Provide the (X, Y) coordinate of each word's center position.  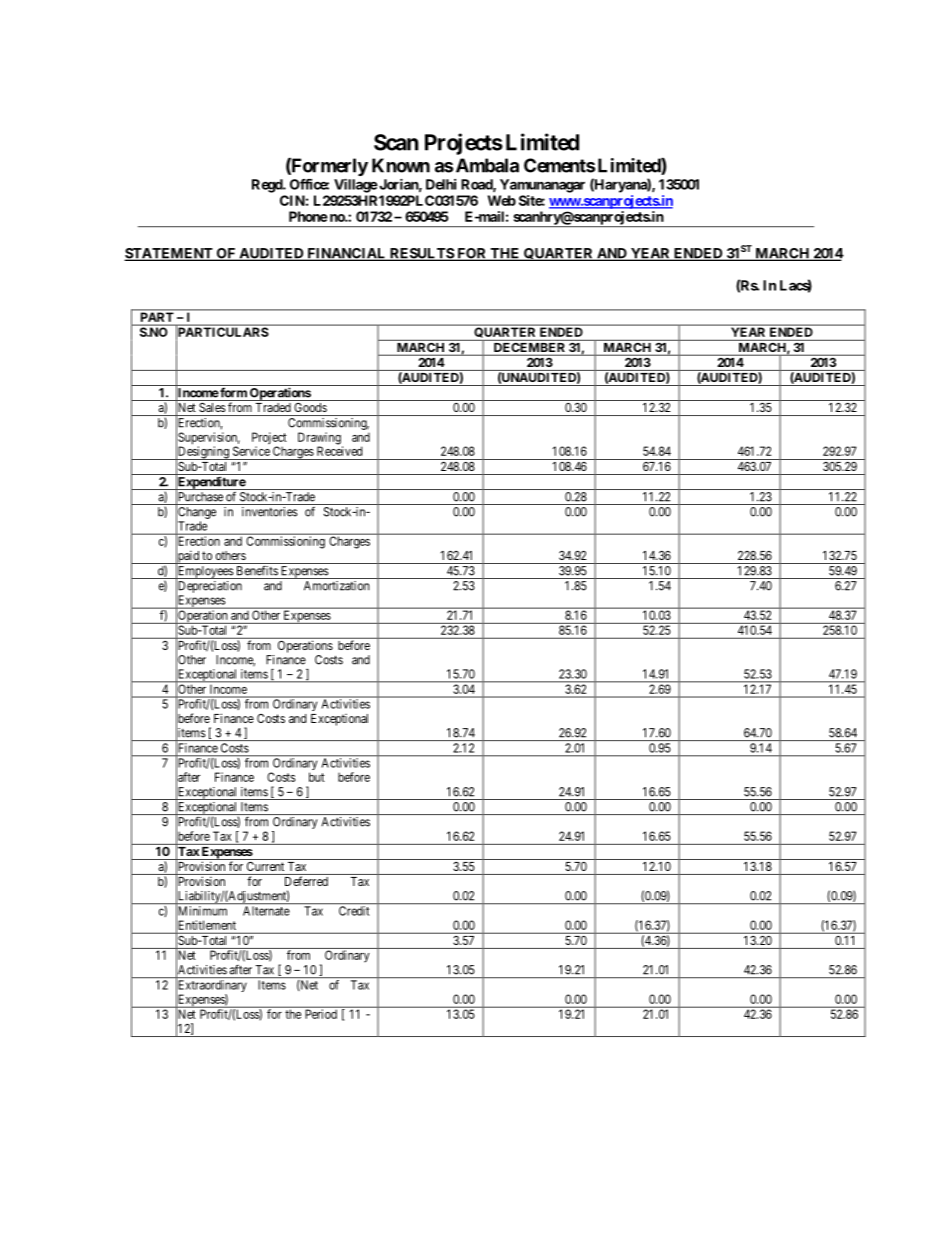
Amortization (337, 586)
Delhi (441, 184)
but (317, 777)
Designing (203, 453)
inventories (270, 512)
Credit (354, 910)
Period (321, 1014)
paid (188, 557)
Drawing (320, 439)
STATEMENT (169, 254)
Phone (308, 216)
